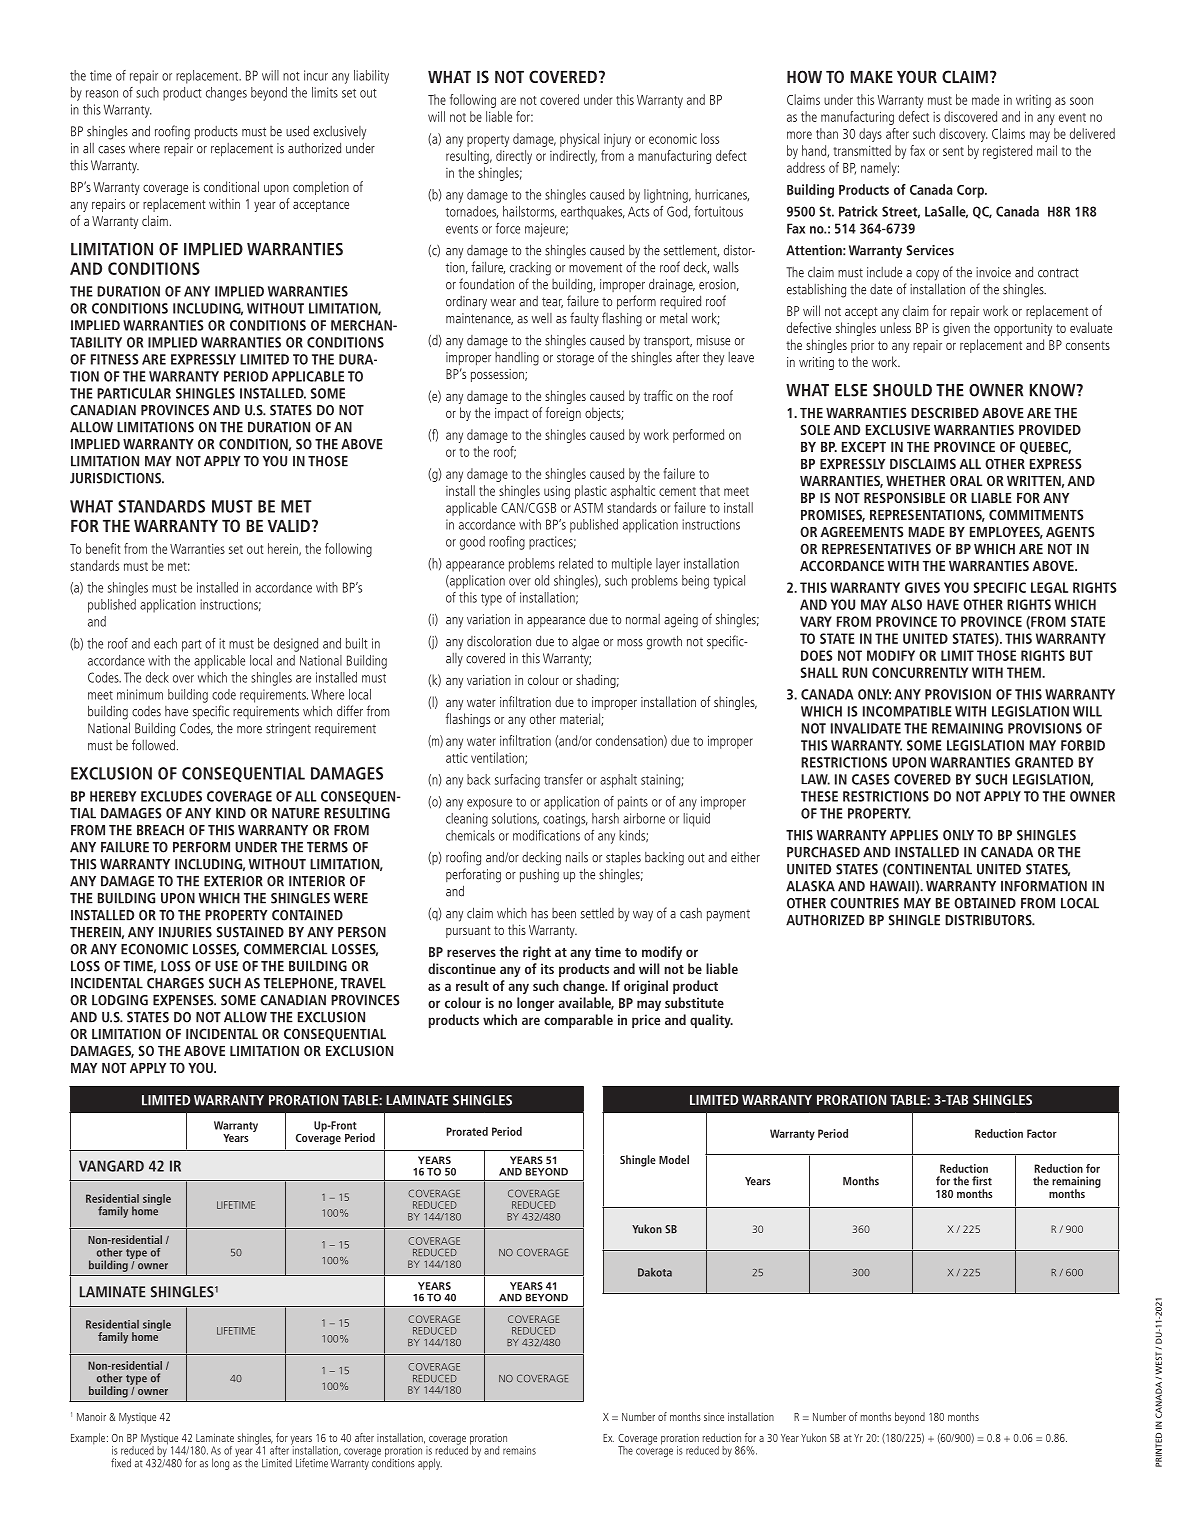  I want to click on physical, so click(579, 140).
